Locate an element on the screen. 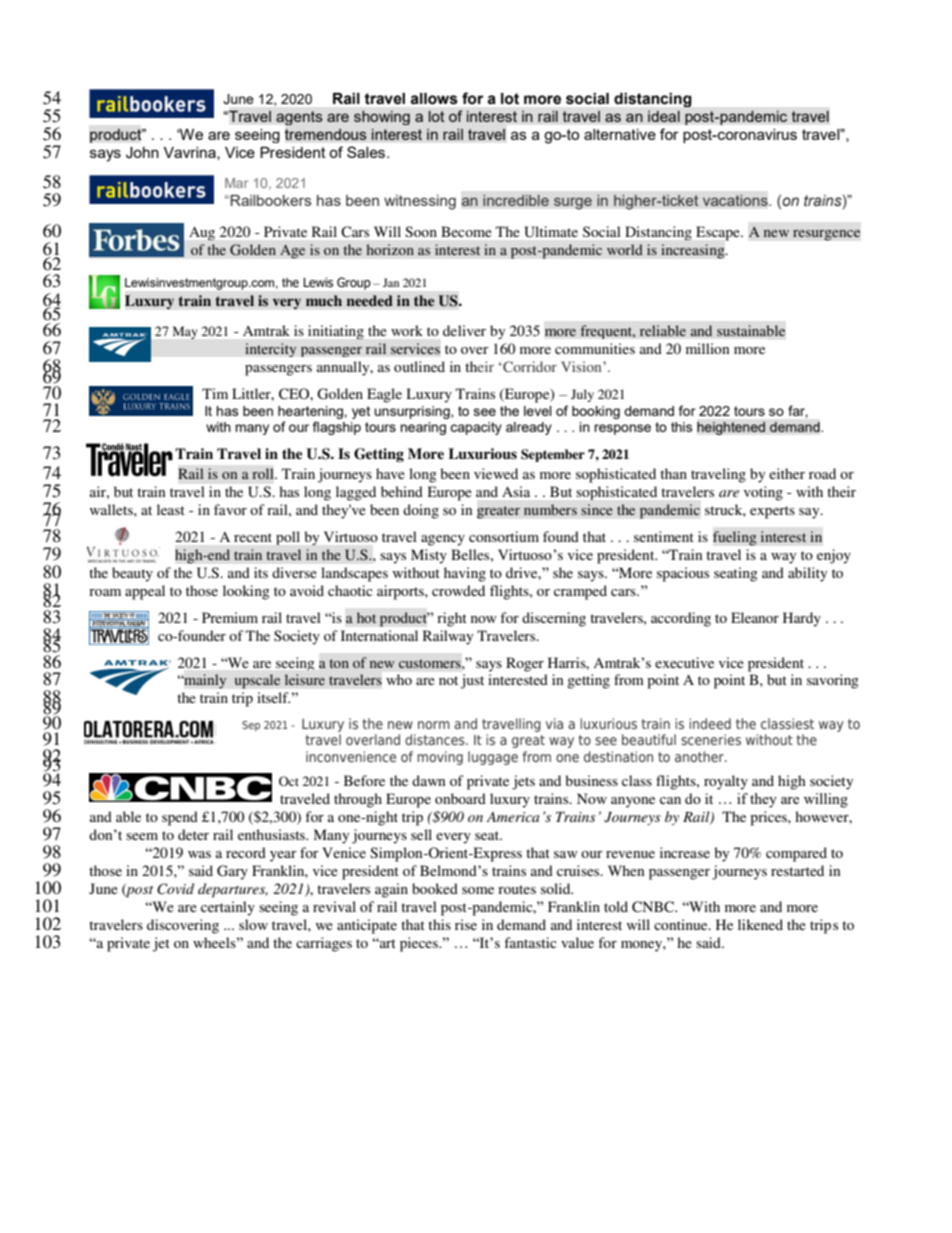 The width and height of the screenshot is (952, 1233). deliver is located at coordinates (464, 330).
